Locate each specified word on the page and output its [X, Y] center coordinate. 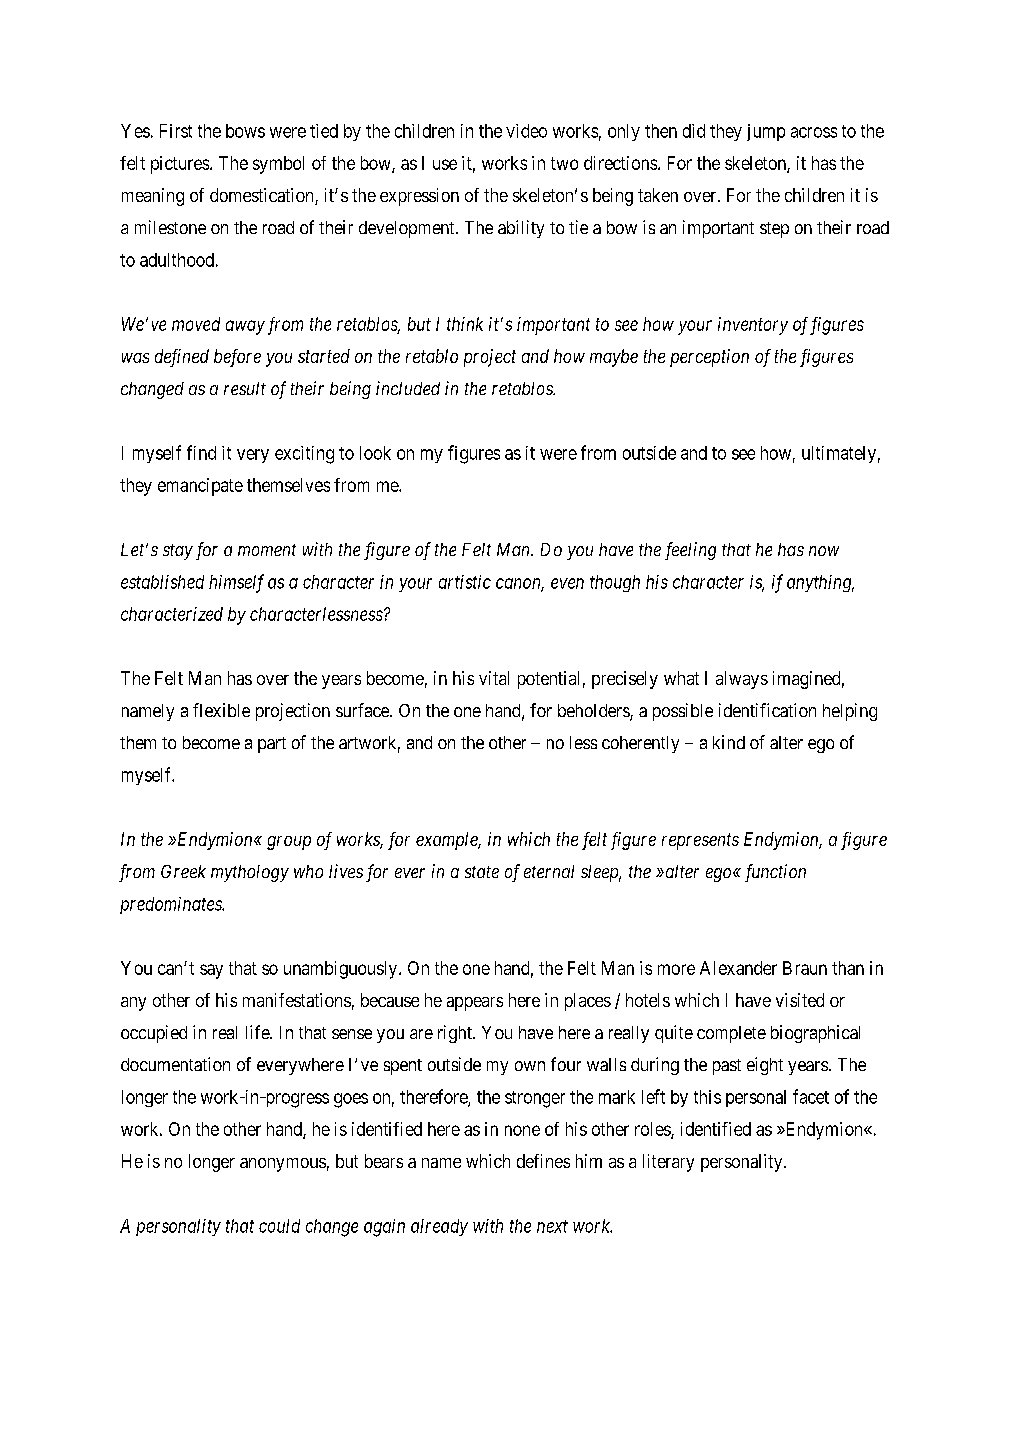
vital [494, 678]
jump [766, 132]
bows [245, 131]
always [742, 680]
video [526, 131]
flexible [221, 710]
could [279, 1226]
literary [668, 1163]
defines [543, 1161]
